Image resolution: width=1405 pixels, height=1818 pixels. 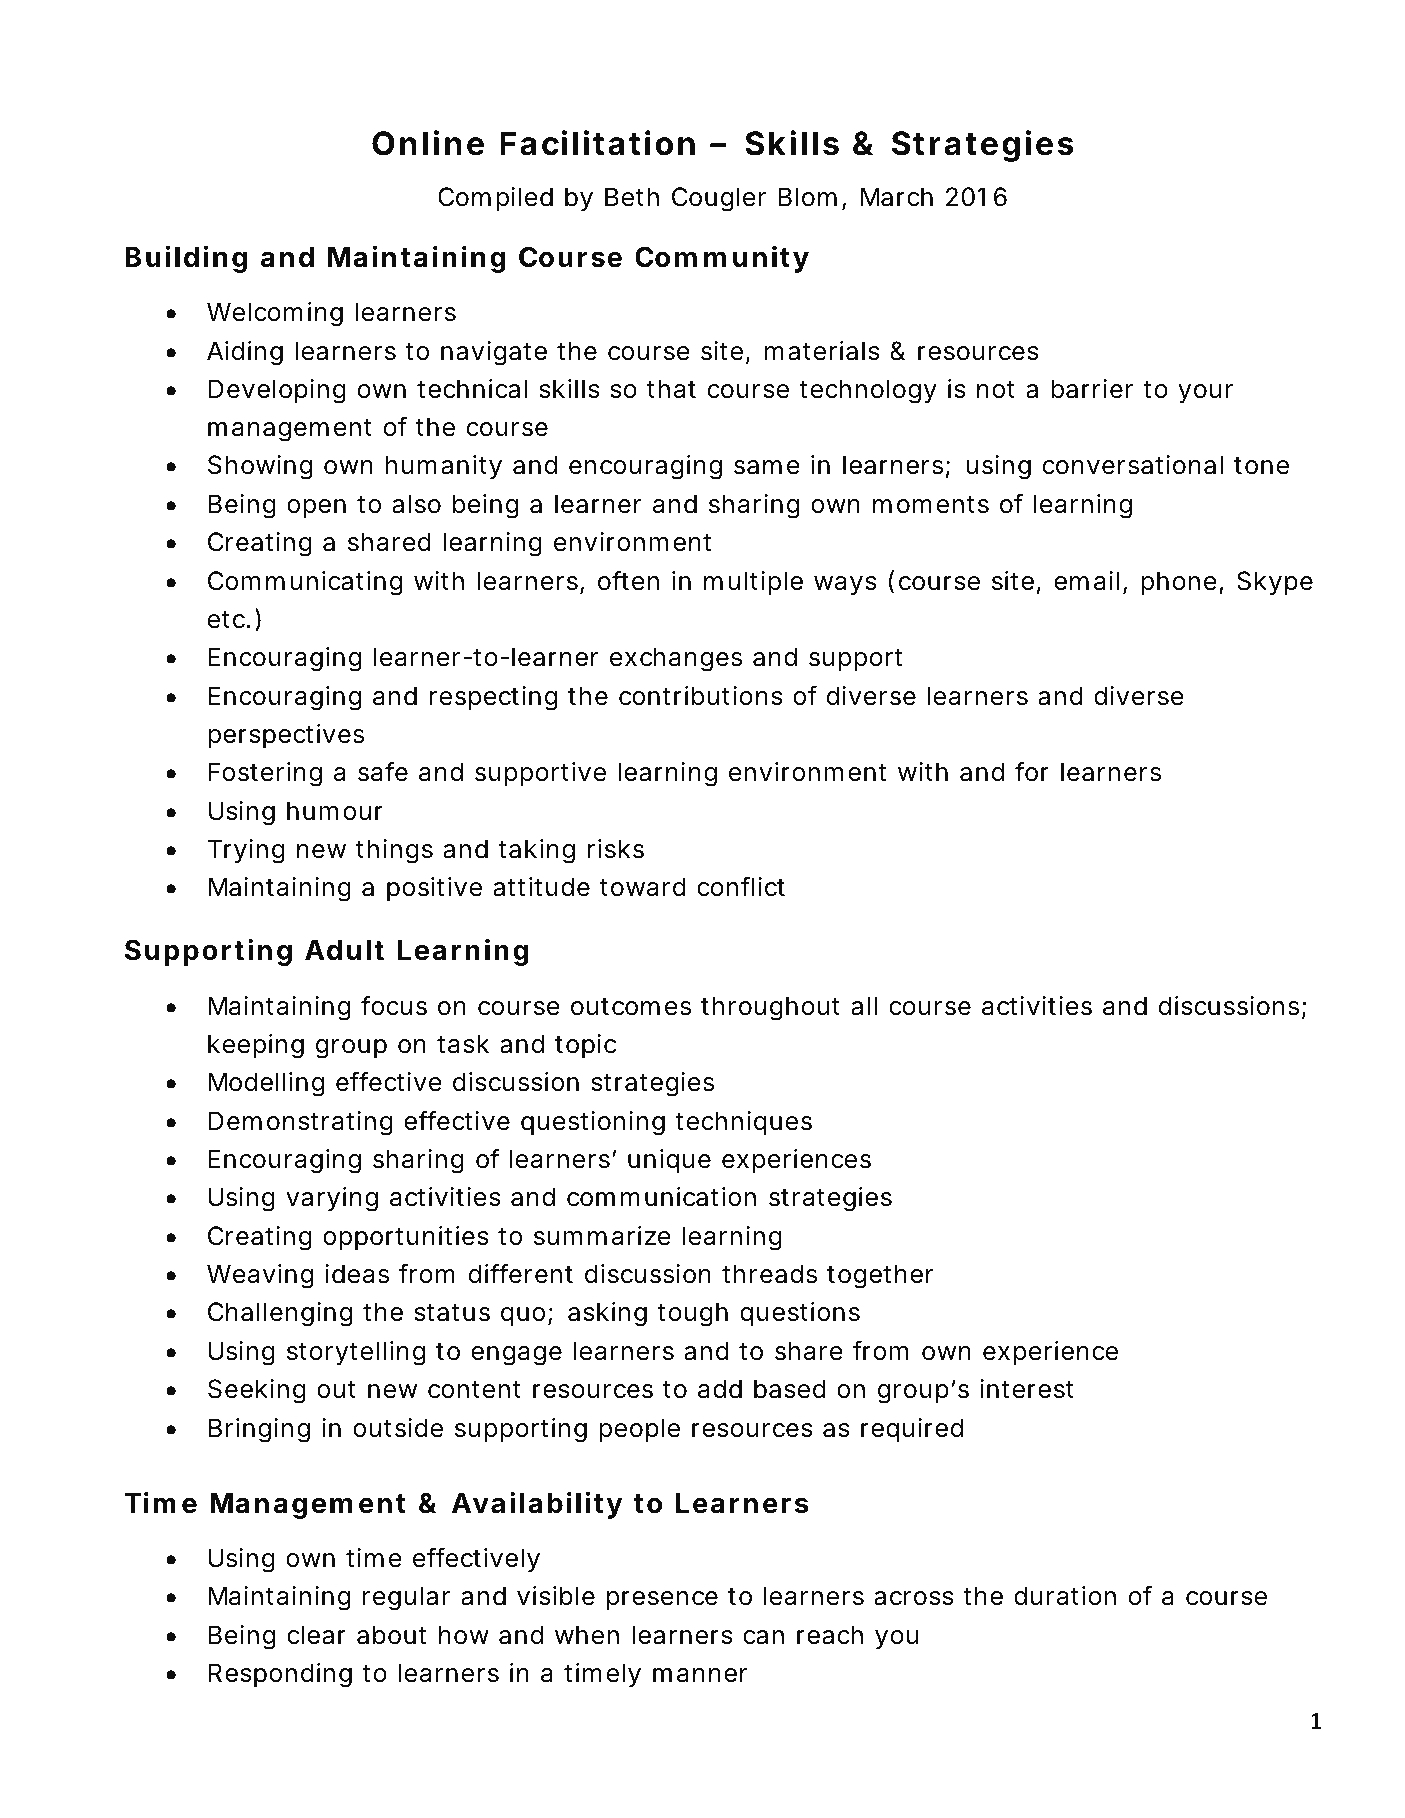 What do you see at coordinates (357, 1274) in the image?
I see `ideas` at bounding box center [357, 1274].
